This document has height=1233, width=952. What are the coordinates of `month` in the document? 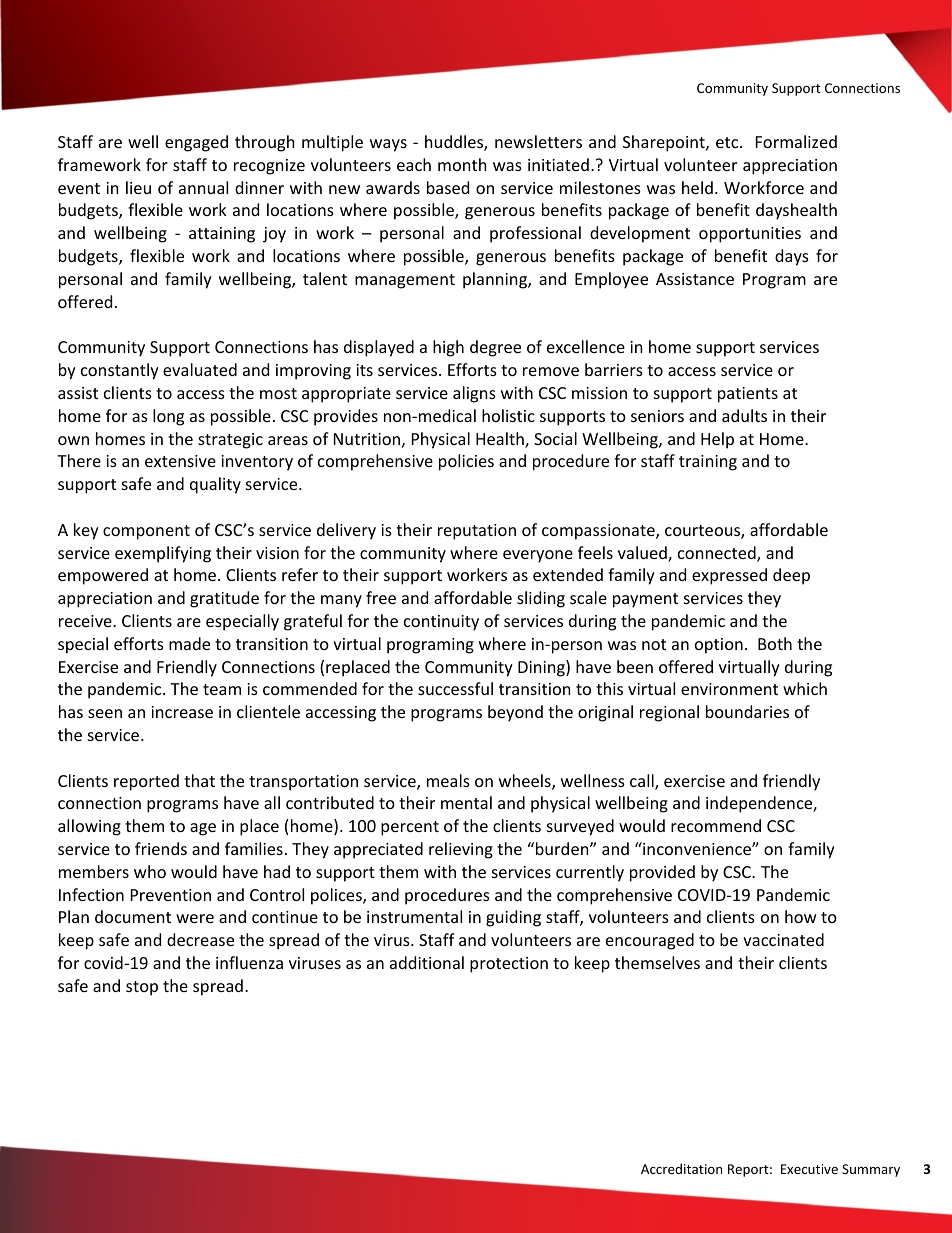 It's located at (462, 164).
